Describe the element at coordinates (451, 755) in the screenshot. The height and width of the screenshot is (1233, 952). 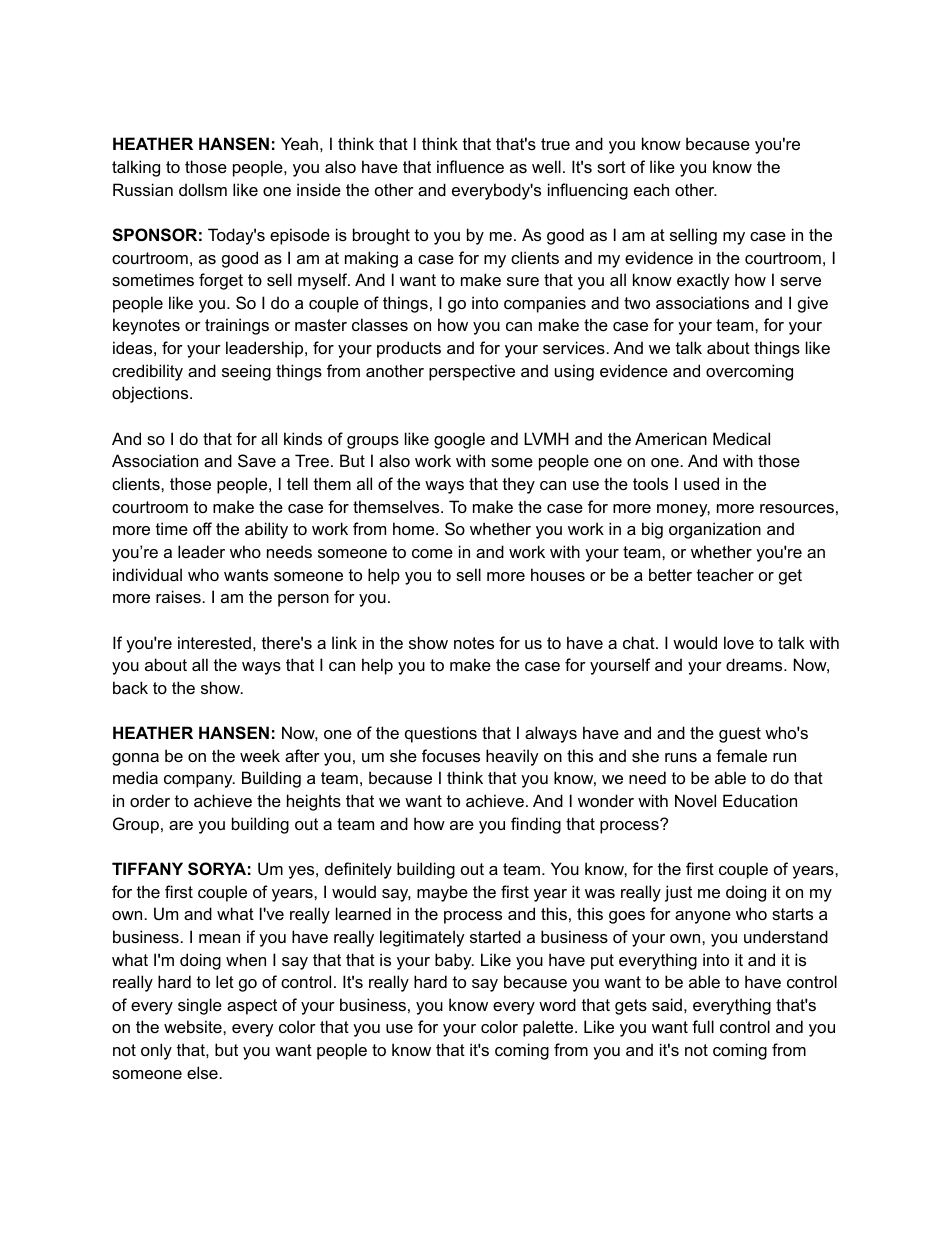
I see `focuses` at that location.
